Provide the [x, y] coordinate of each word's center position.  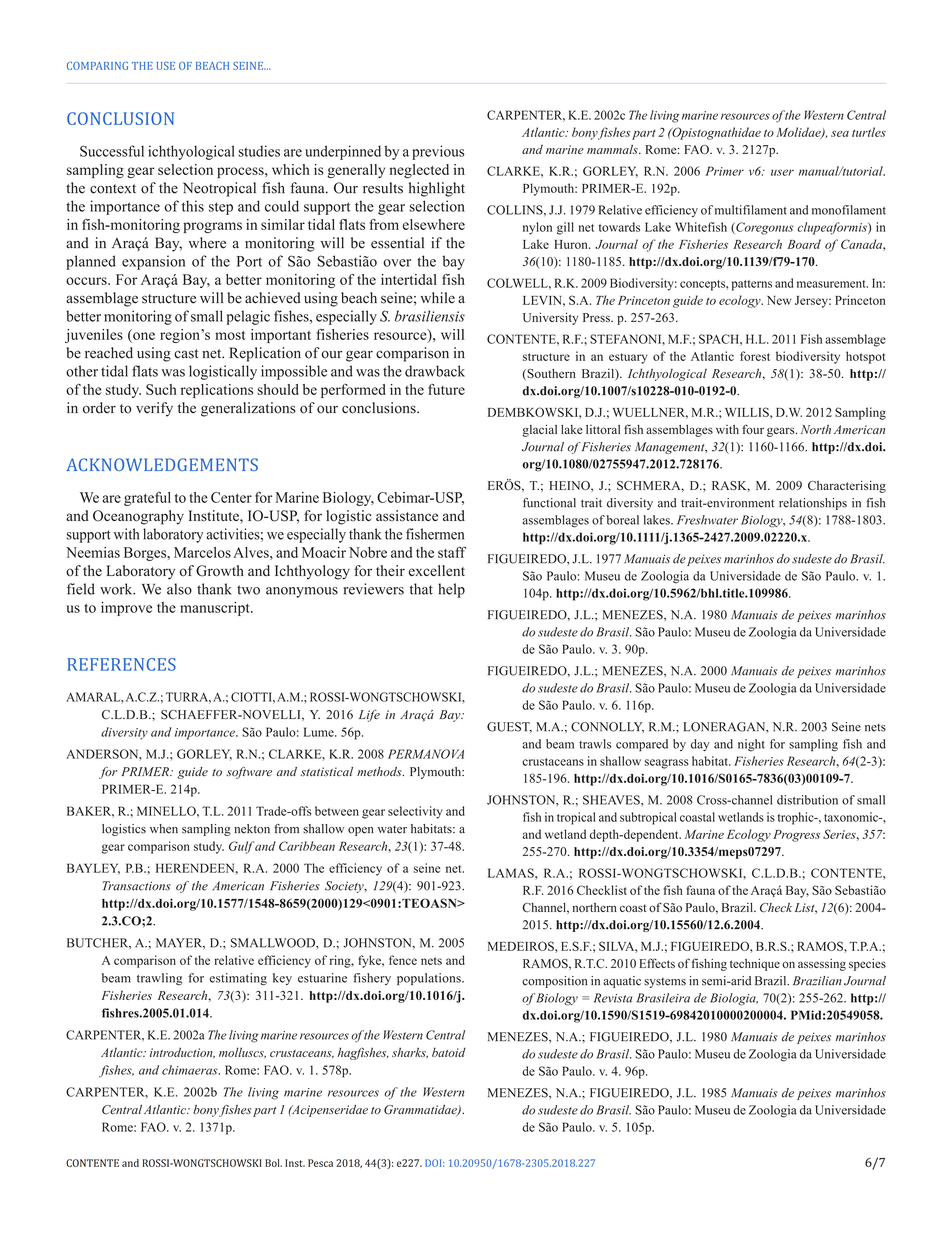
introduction [182, 1053]
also [179, 589]
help [451, 590]
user [782, 172]
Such [161, 389]
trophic [797, 818]
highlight [437, 189]
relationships [813, 504]
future [446, 389]
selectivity [415, 812]
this [193, 206]
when [164, 829]
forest [755, 356]
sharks [410, 1053]
